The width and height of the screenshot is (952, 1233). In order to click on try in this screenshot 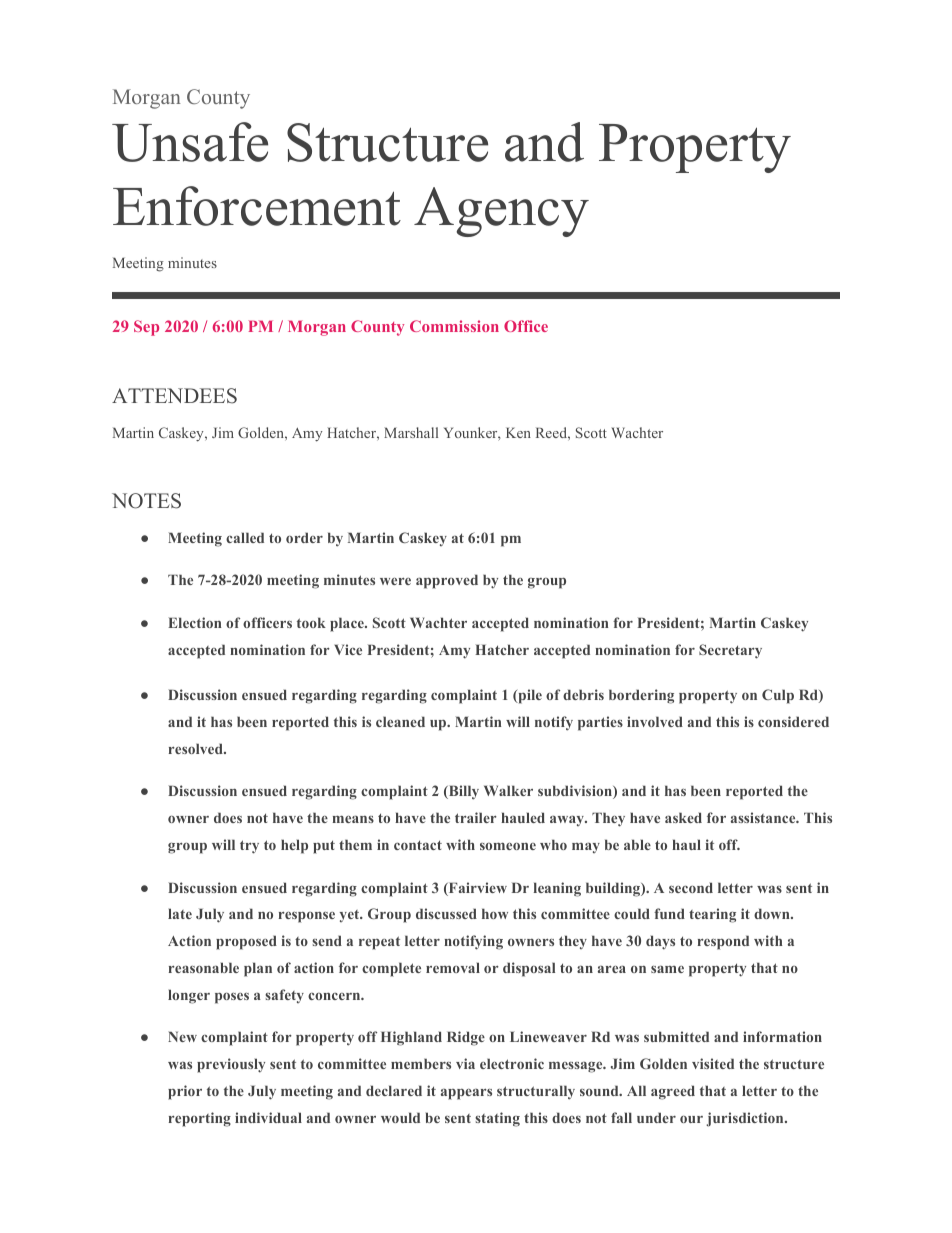, I will do `click(249, 847)`.
